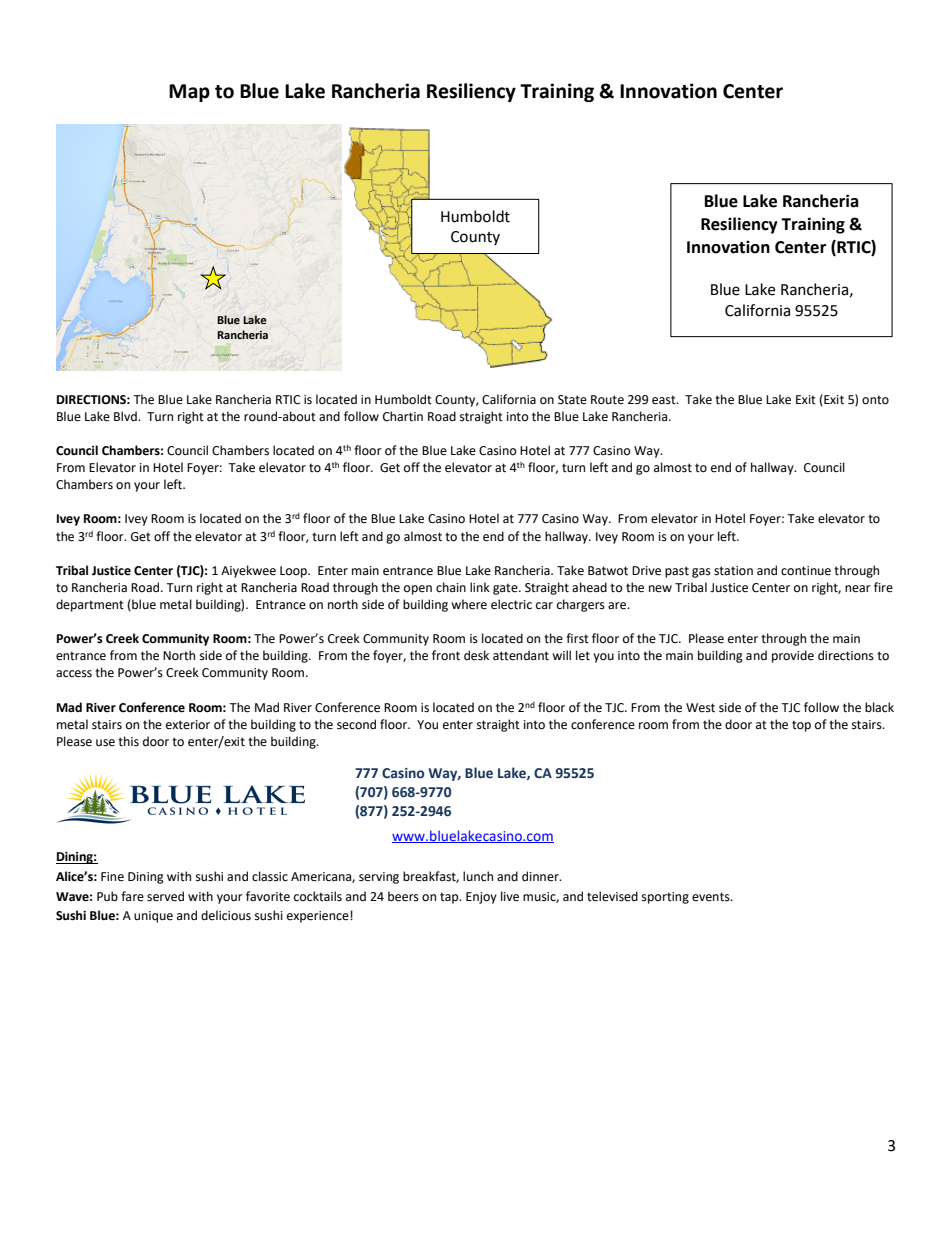 This image has height=1233, width=952. What do you see at coordinates (806, 571) in the image?
I see `continue` at bounding box center [806, 571].
